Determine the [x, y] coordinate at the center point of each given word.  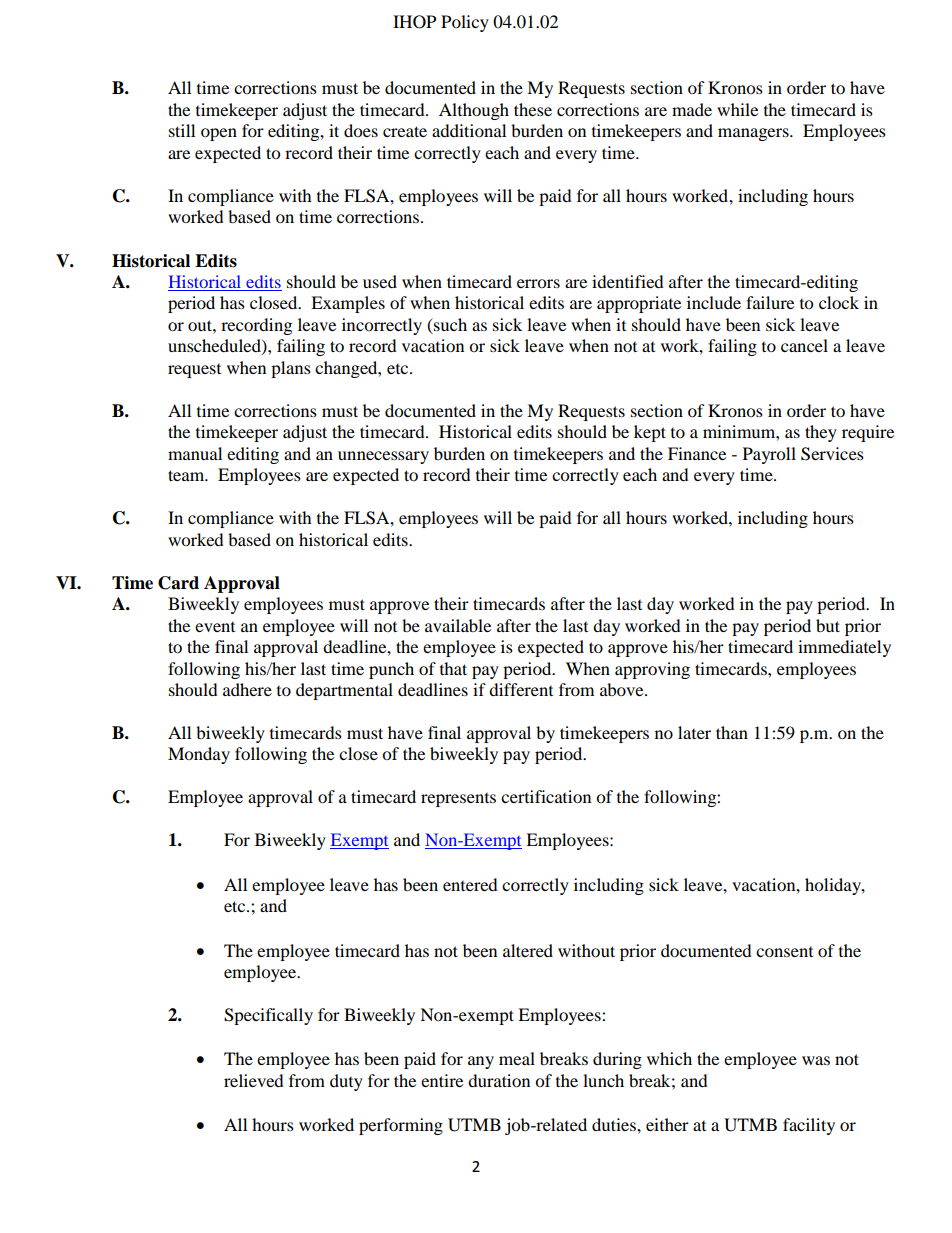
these [533, 109]
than [732, 732]
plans [291, 369]
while [737, 109]
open [219, 134]
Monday [199, 755]
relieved [254, 1080]
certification [546, 796]
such [449, 324]
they [821, 433]
